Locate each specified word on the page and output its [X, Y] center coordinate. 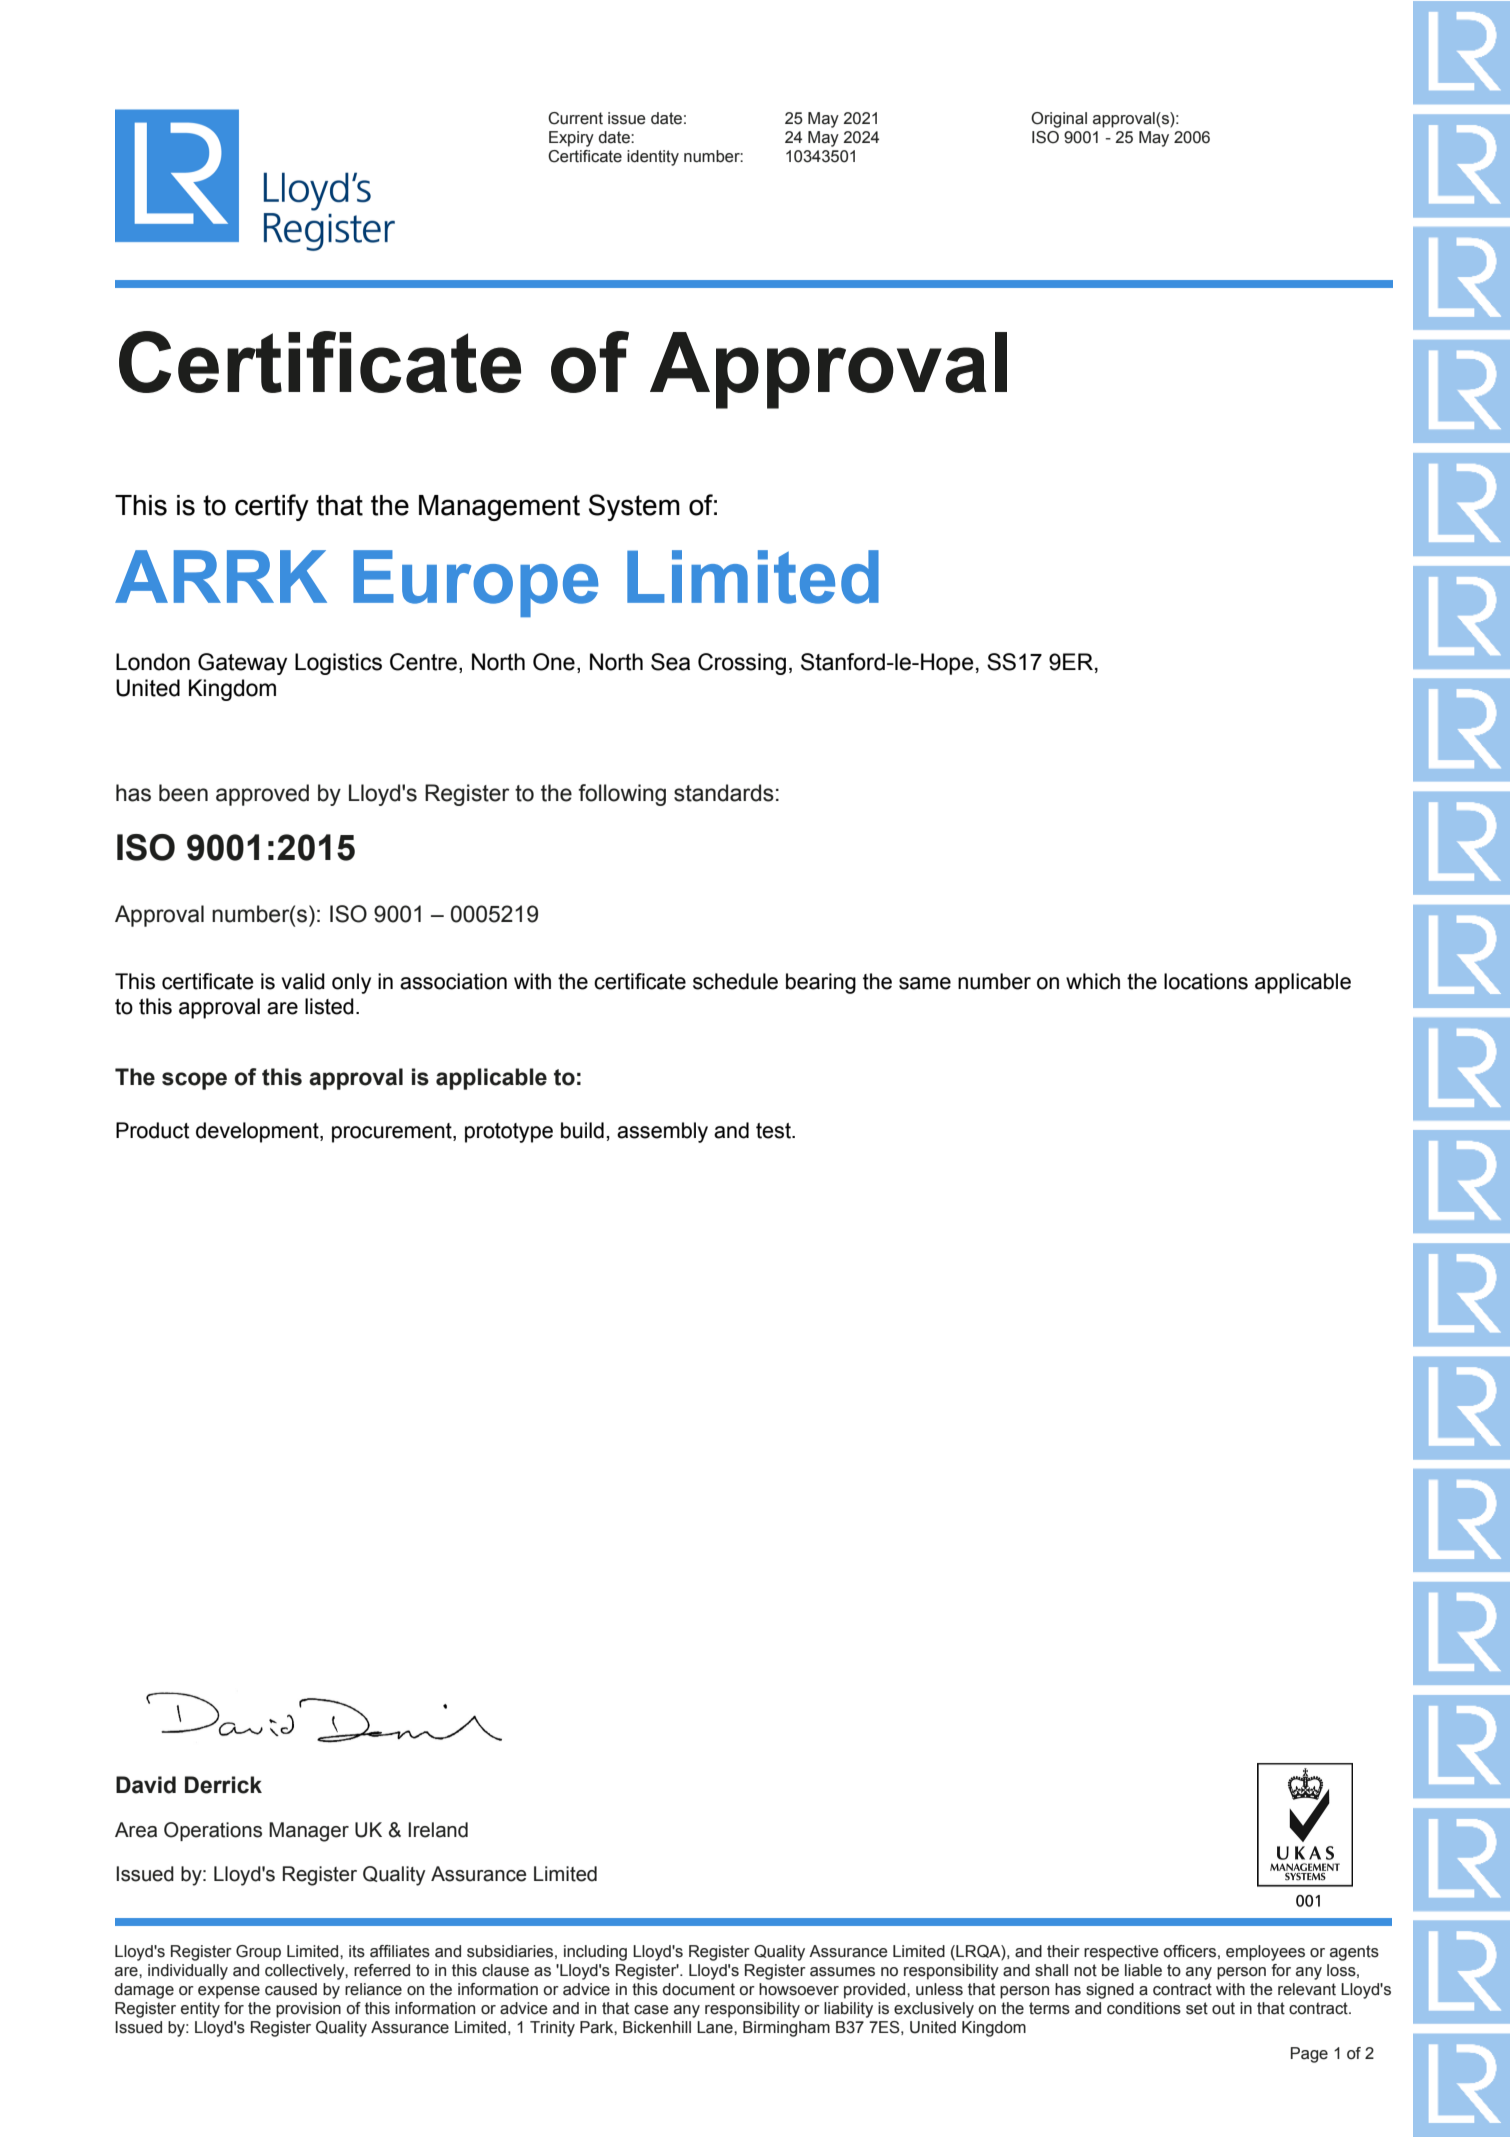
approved [262, 795]
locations [1206, 981]
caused [291, 1989]
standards [724, 793]
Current [575, 118]
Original [1059, 120]
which [1093, 981]
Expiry [571, 139]
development [258, 1132]
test [774, 1131]
